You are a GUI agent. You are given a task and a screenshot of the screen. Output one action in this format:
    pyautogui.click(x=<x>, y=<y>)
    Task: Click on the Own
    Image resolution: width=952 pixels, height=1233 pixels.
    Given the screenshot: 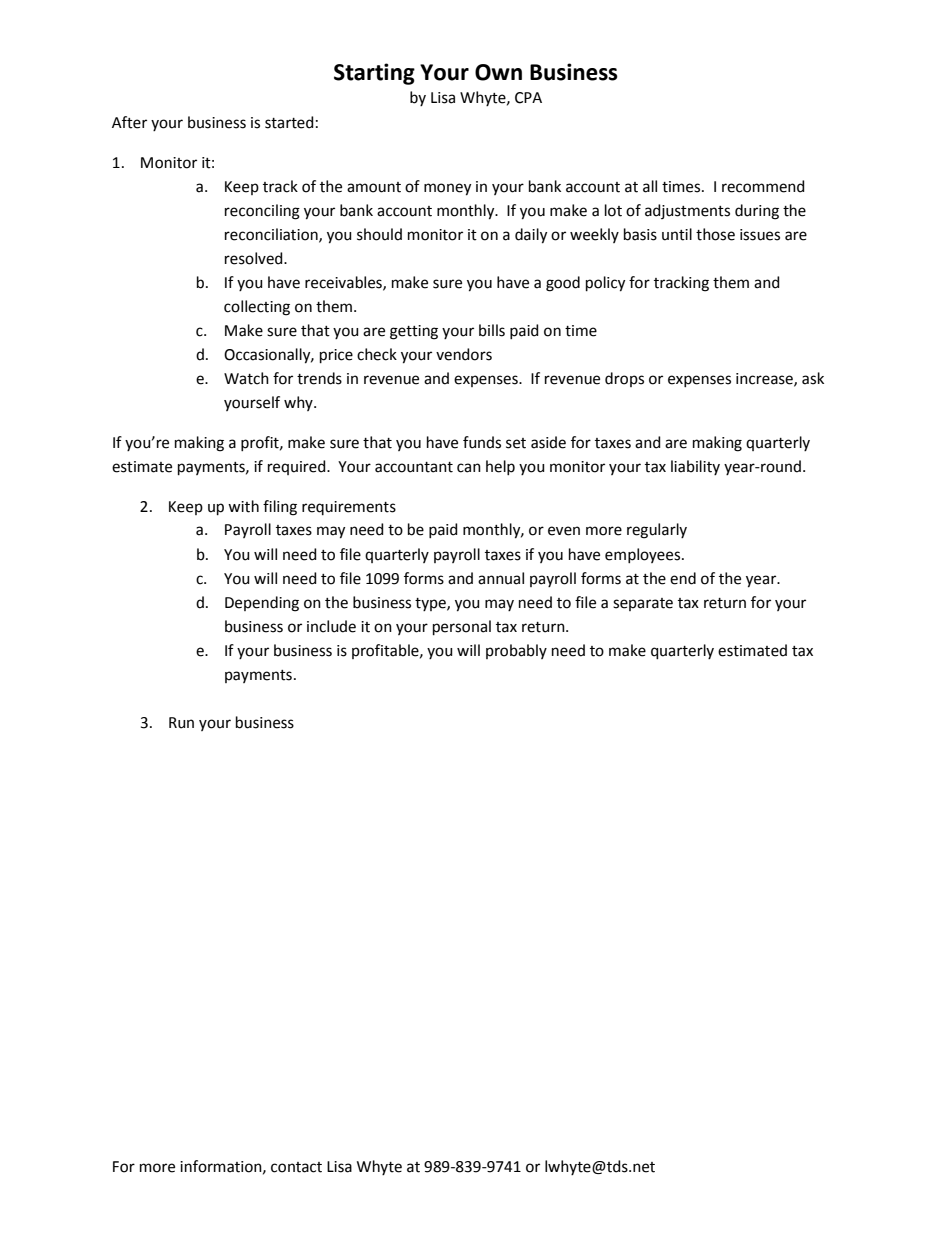 What is the action you would take?
    pyautogui.click(x=498, y=72)
